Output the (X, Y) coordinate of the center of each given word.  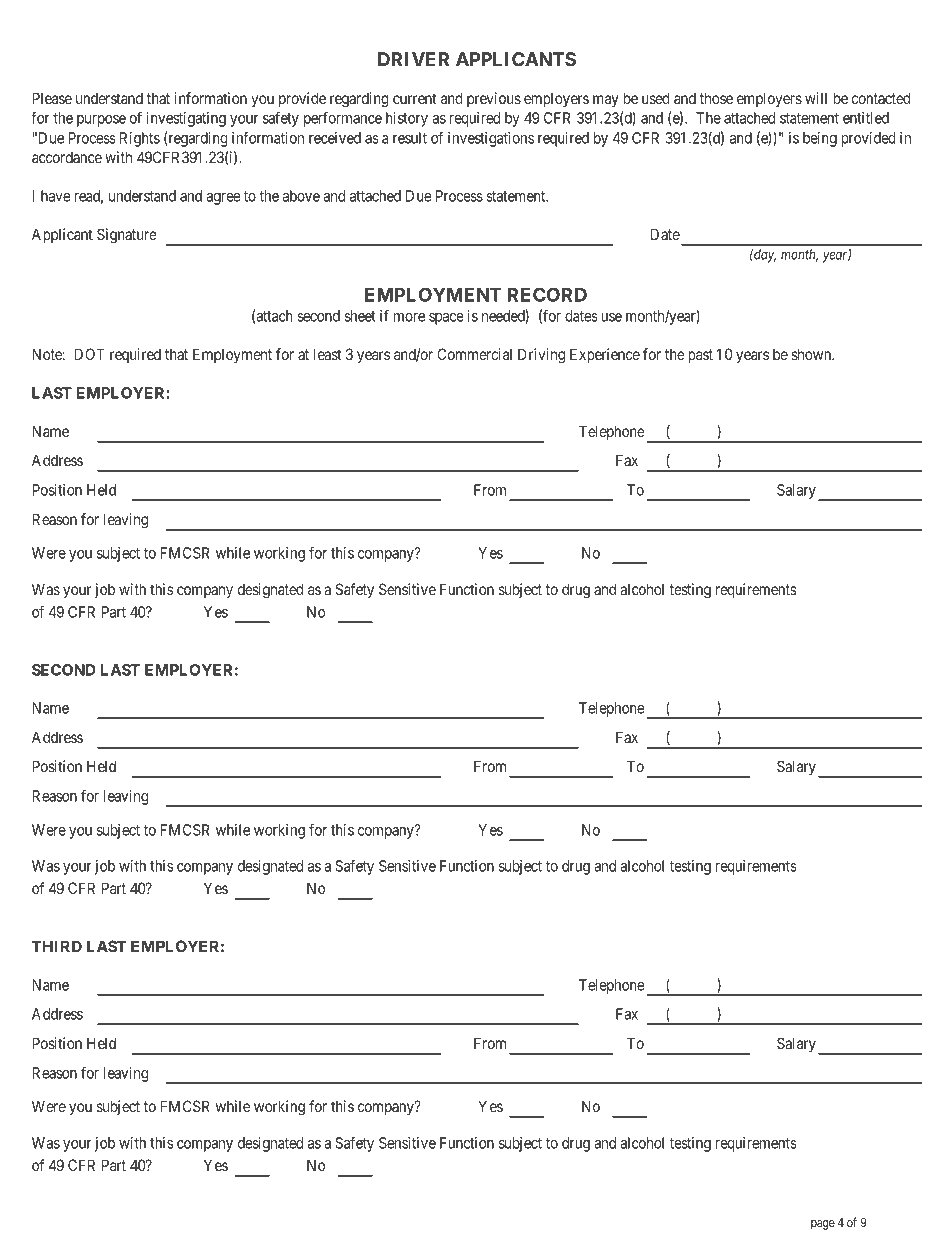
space (446, 319)
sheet (360, 316)
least (327, 354)
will (816, 98)
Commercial (474, 354)
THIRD (57, 946)
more (409, 317)
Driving (541, 356)
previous (494, 99)
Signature (127, 236)
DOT (90, 354)
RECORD (547, 294)
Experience (605, 355)
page (823, 1225)
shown (812, 354)
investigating (186, 119)
